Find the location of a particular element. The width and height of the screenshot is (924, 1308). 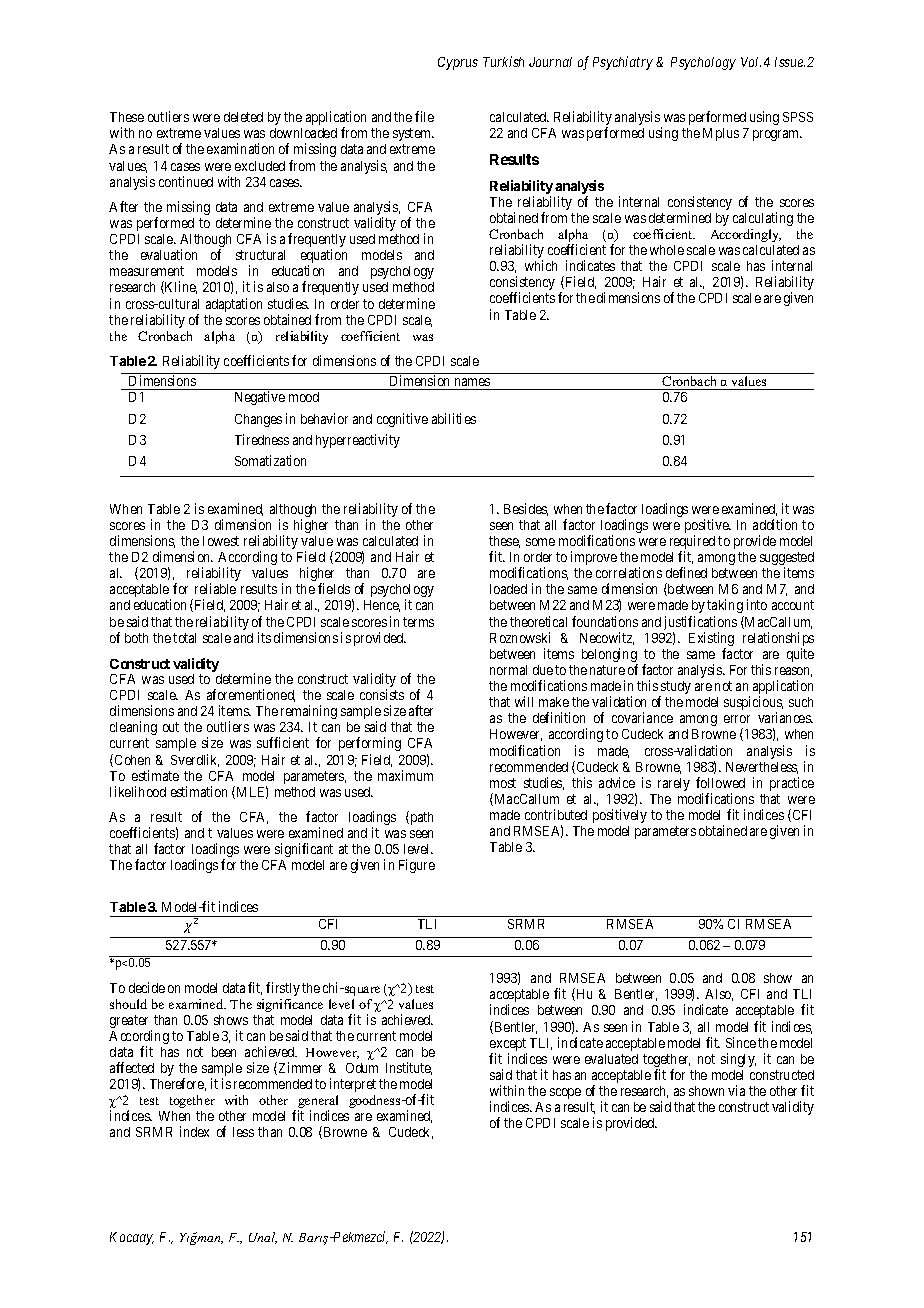

program is located at coordinates (777, 135).
